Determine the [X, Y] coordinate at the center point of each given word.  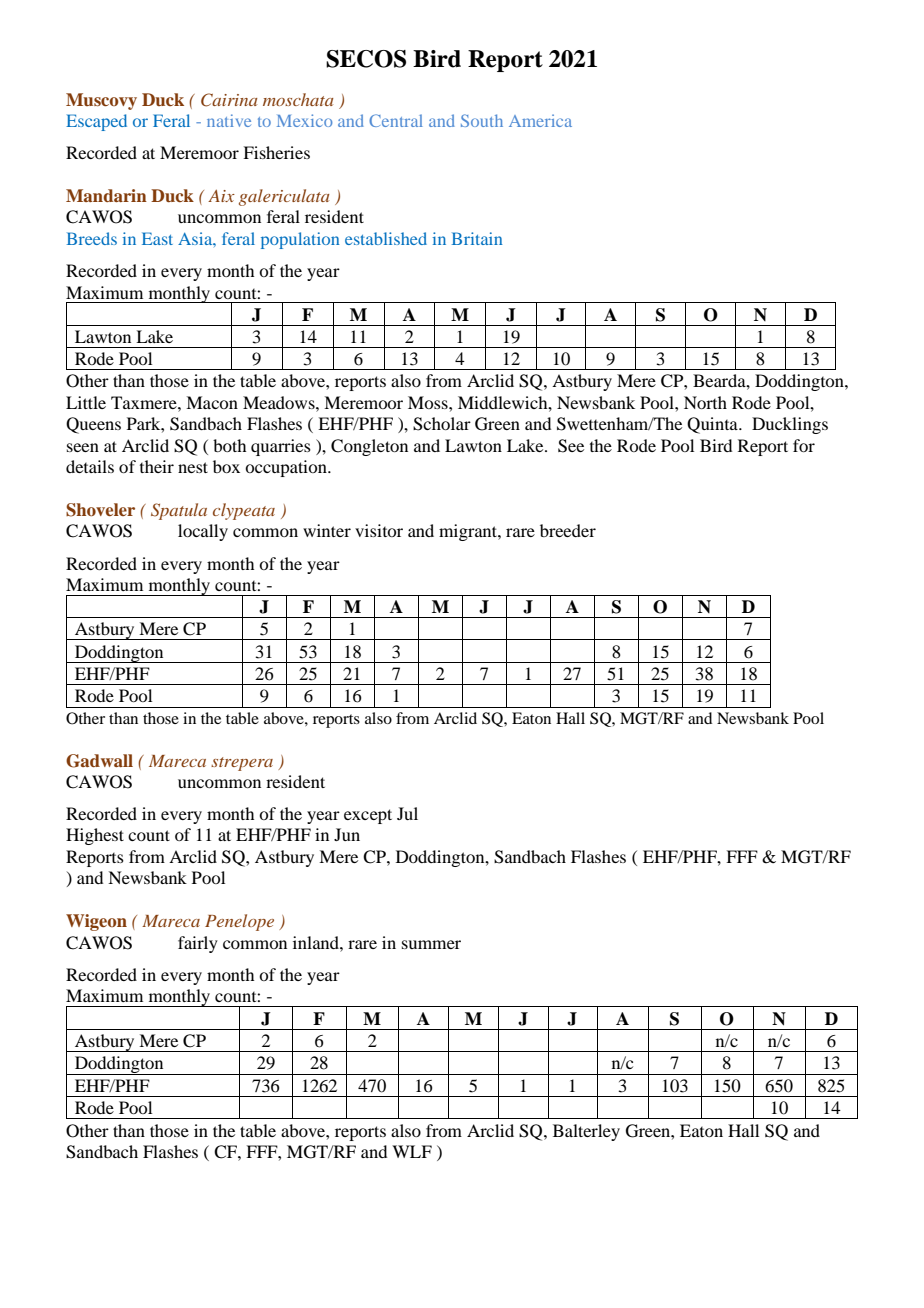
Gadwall [99, 761]
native [229, 120]
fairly [198, 944]
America [540, 120]
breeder [568, 530]
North [705, 402]
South [482, 120]
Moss [429, 402]
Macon [212, 402]
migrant [469, 532]
